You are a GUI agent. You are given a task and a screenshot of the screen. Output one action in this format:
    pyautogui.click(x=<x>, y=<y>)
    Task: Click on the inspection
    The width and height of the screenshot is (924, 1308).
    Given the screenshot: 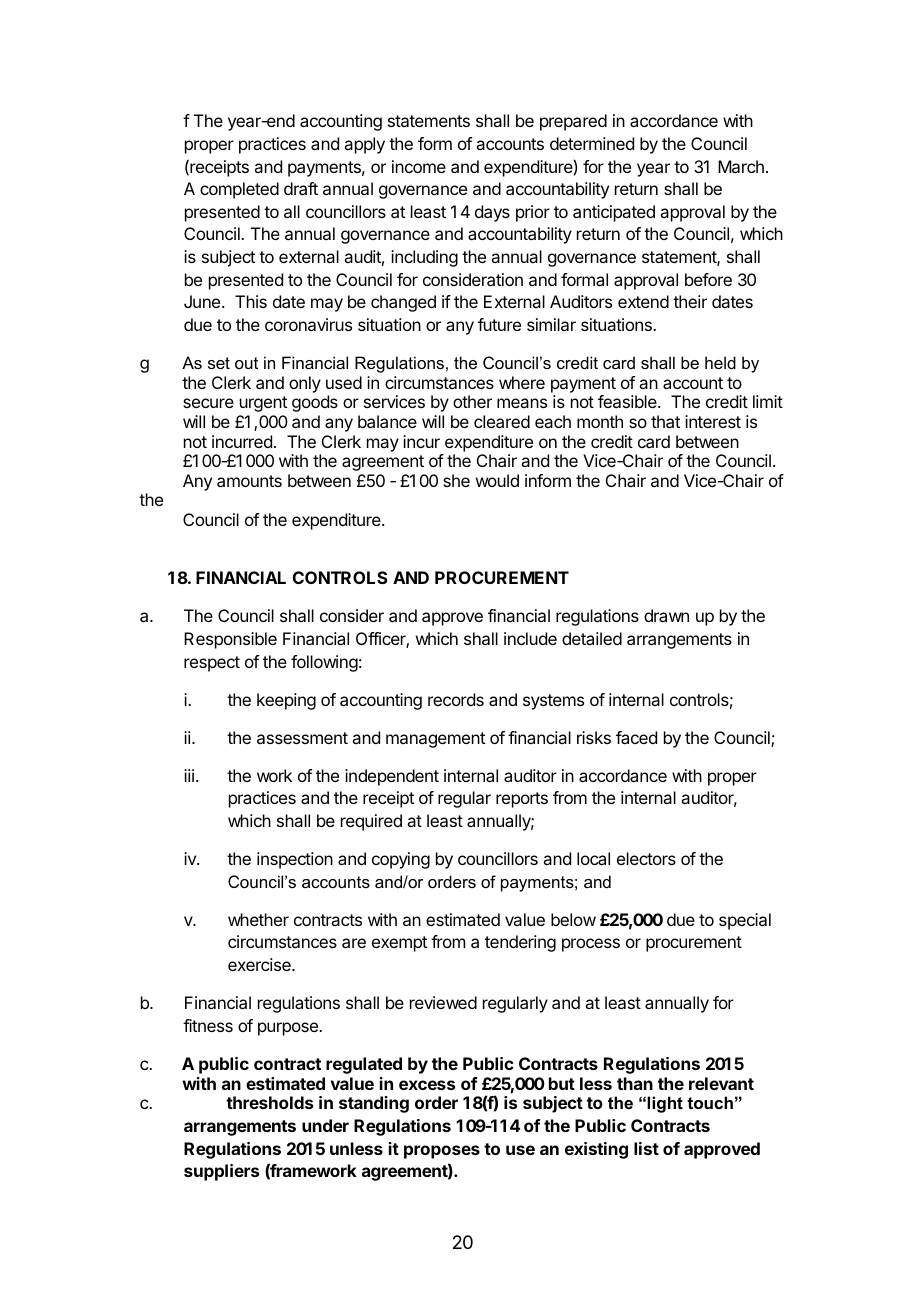 What is the action you would take?
    pyautogui.click(x=295, y=860)
